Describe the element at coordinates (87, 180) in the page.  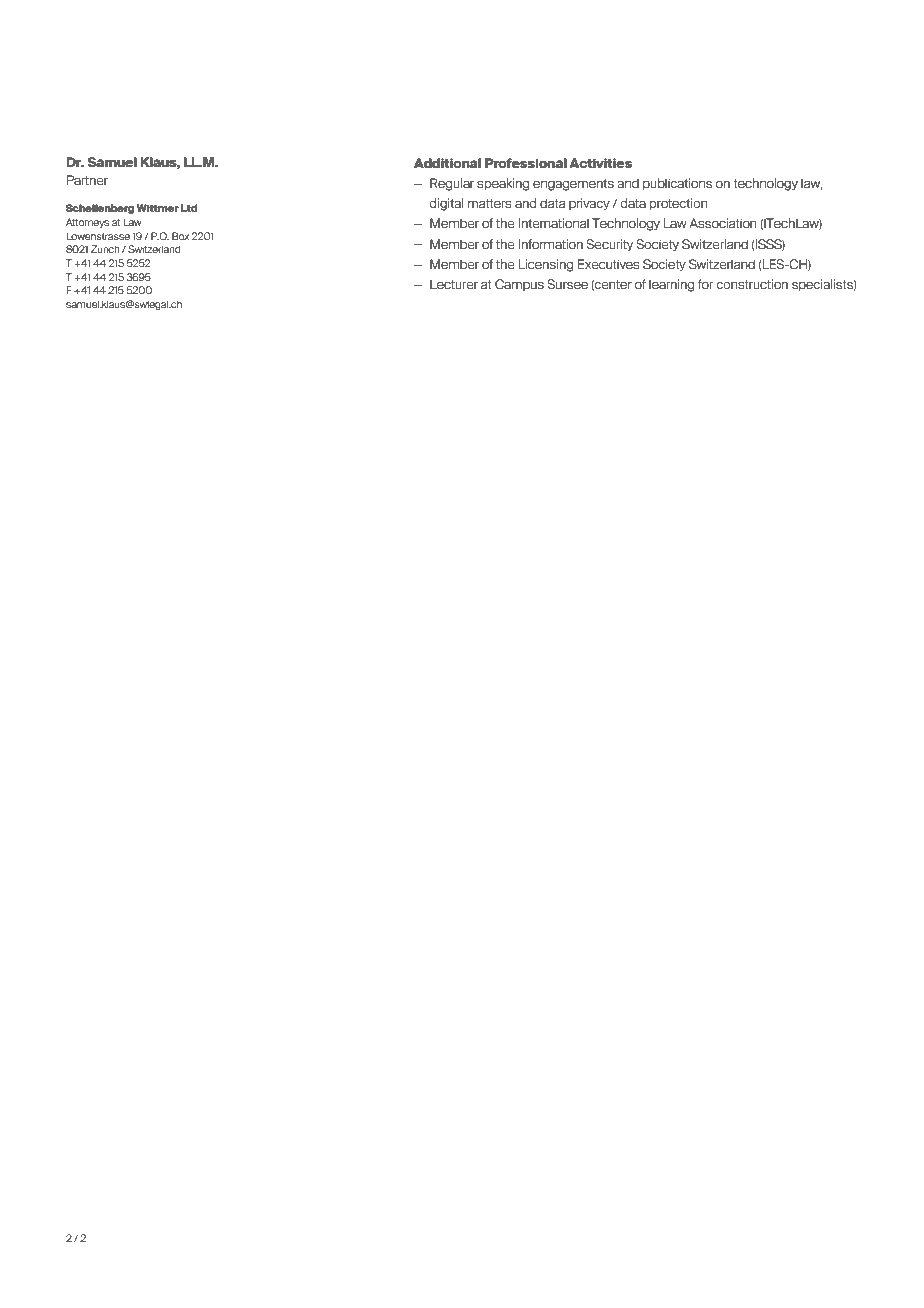
I see `Partner` at that location.
